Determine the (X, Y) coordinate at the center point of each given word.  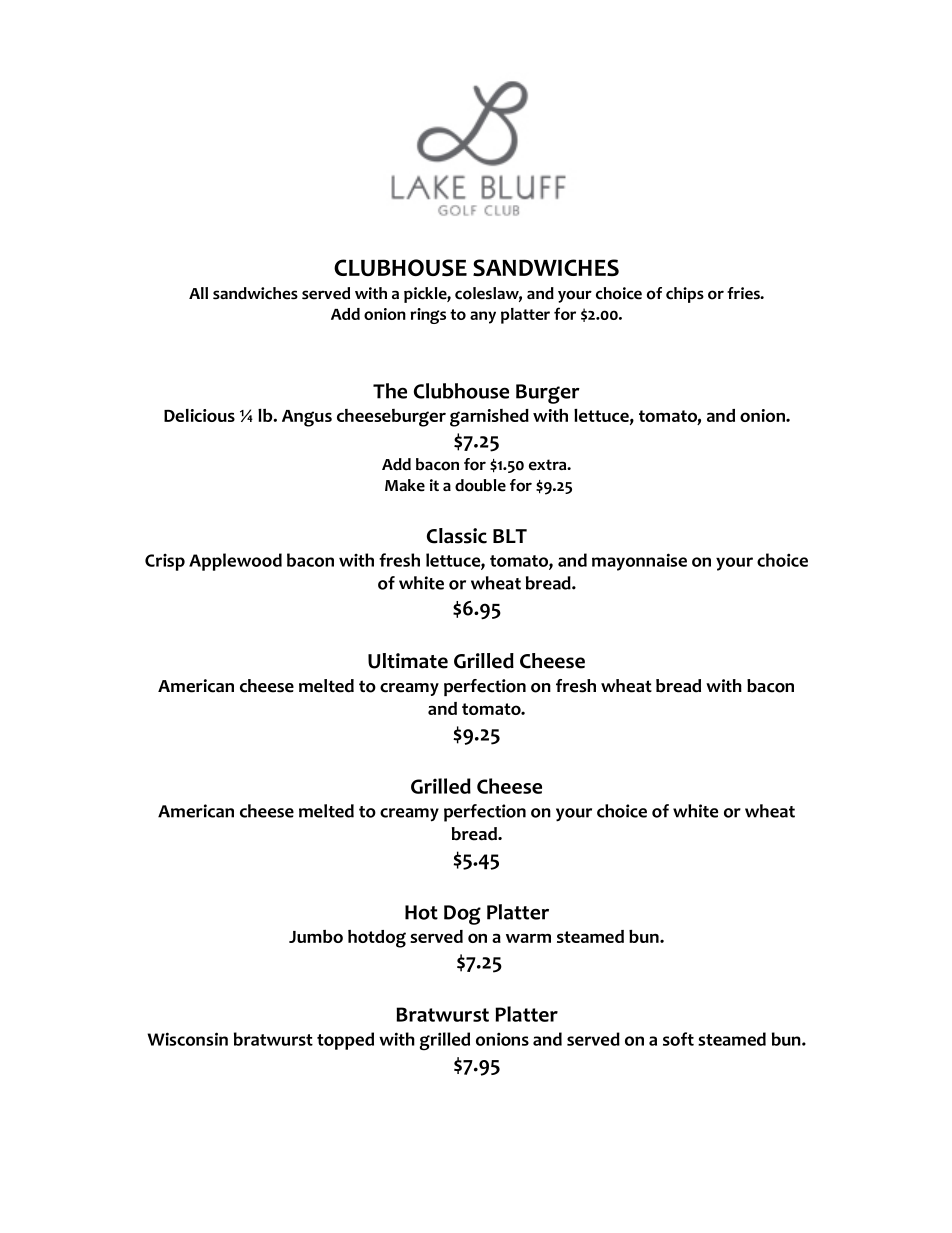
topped (345, 1041)
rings (428, 316)
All (198, 293)
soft (678, 1039)
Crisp (165, 562)
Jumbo (316, 936)
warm (528, 938)
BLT (510, 536)
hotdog (377, 939)
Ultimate (408, 661)
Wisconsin (187, 1039)
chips (685, 295)
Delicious (199, 415)
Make (405, 485)
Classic (457, 536)
